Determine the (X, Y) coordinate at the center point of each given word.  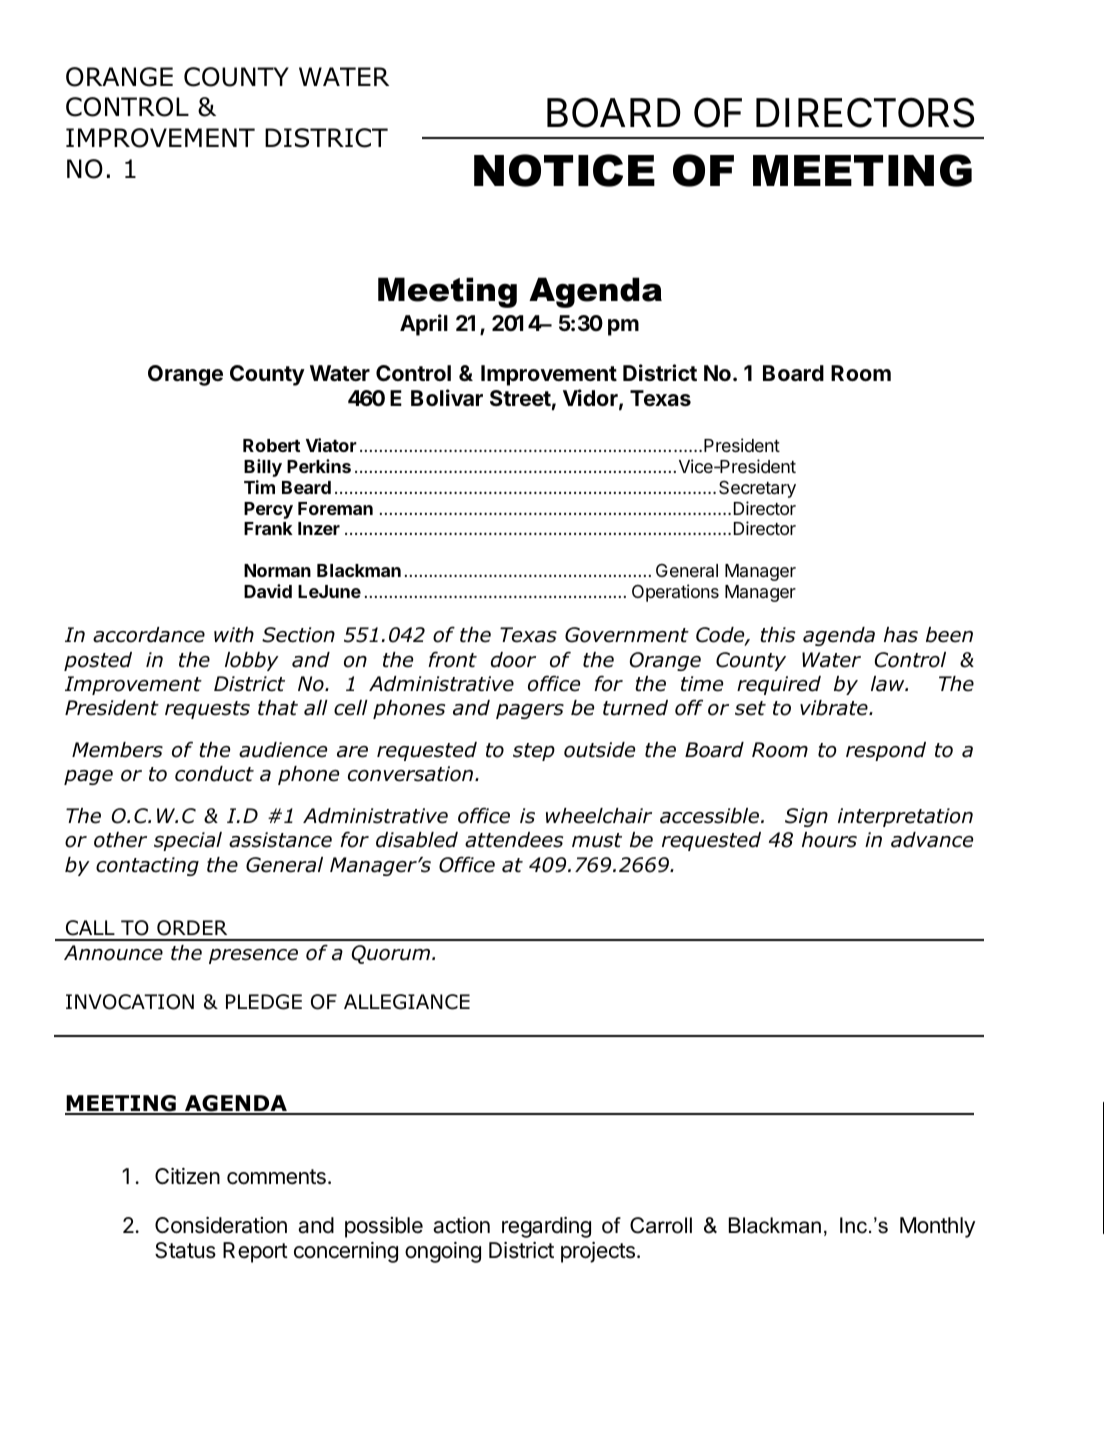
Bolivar (447, 398)
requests (207, 710)
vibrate (835, 708)
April (424, 325)
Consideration (221, 1225)
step (534, 752)
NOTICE (564, 170)
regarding (546, 1227)
